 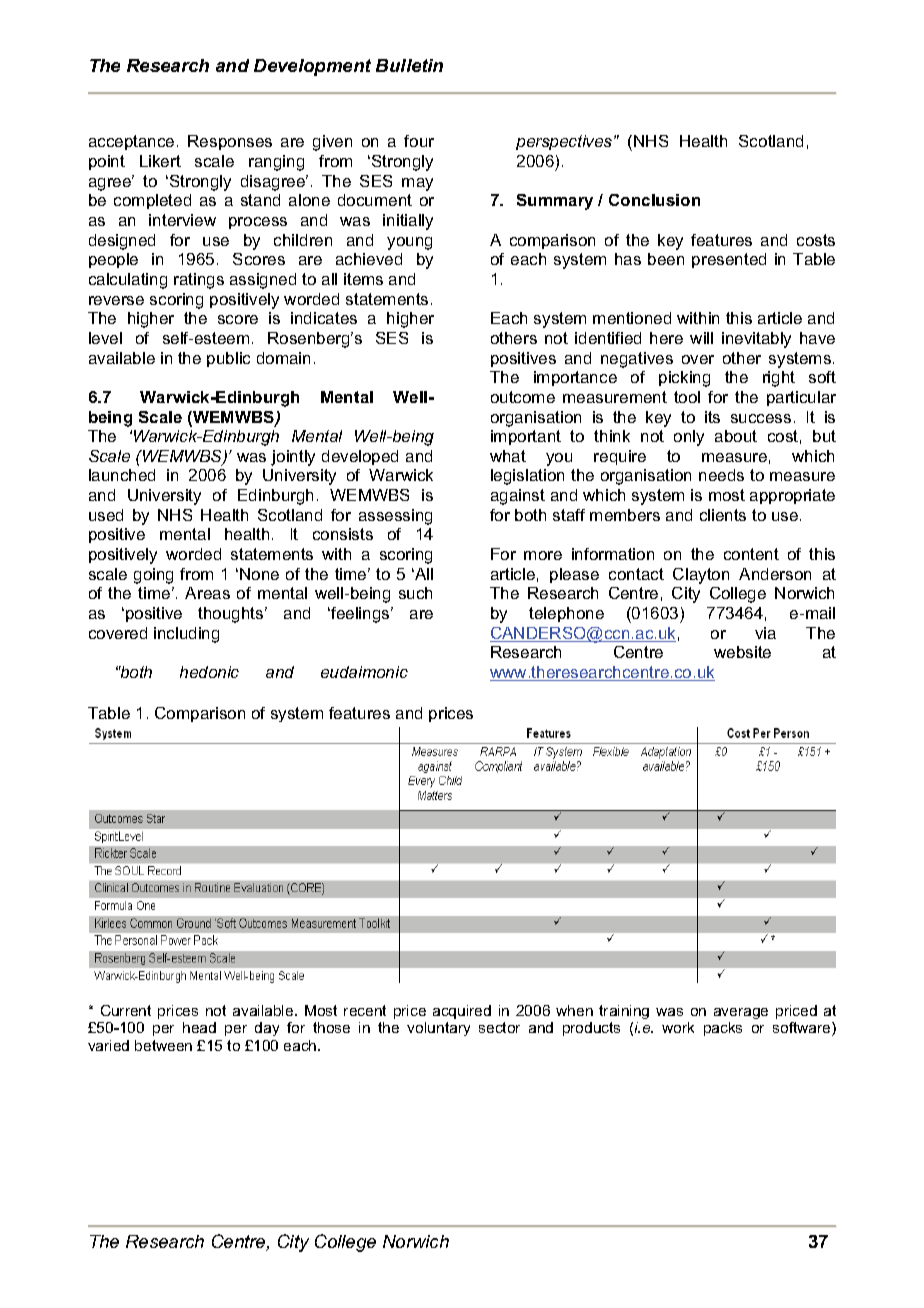 I want to click on acquired, so click(x=462, y=1012).
